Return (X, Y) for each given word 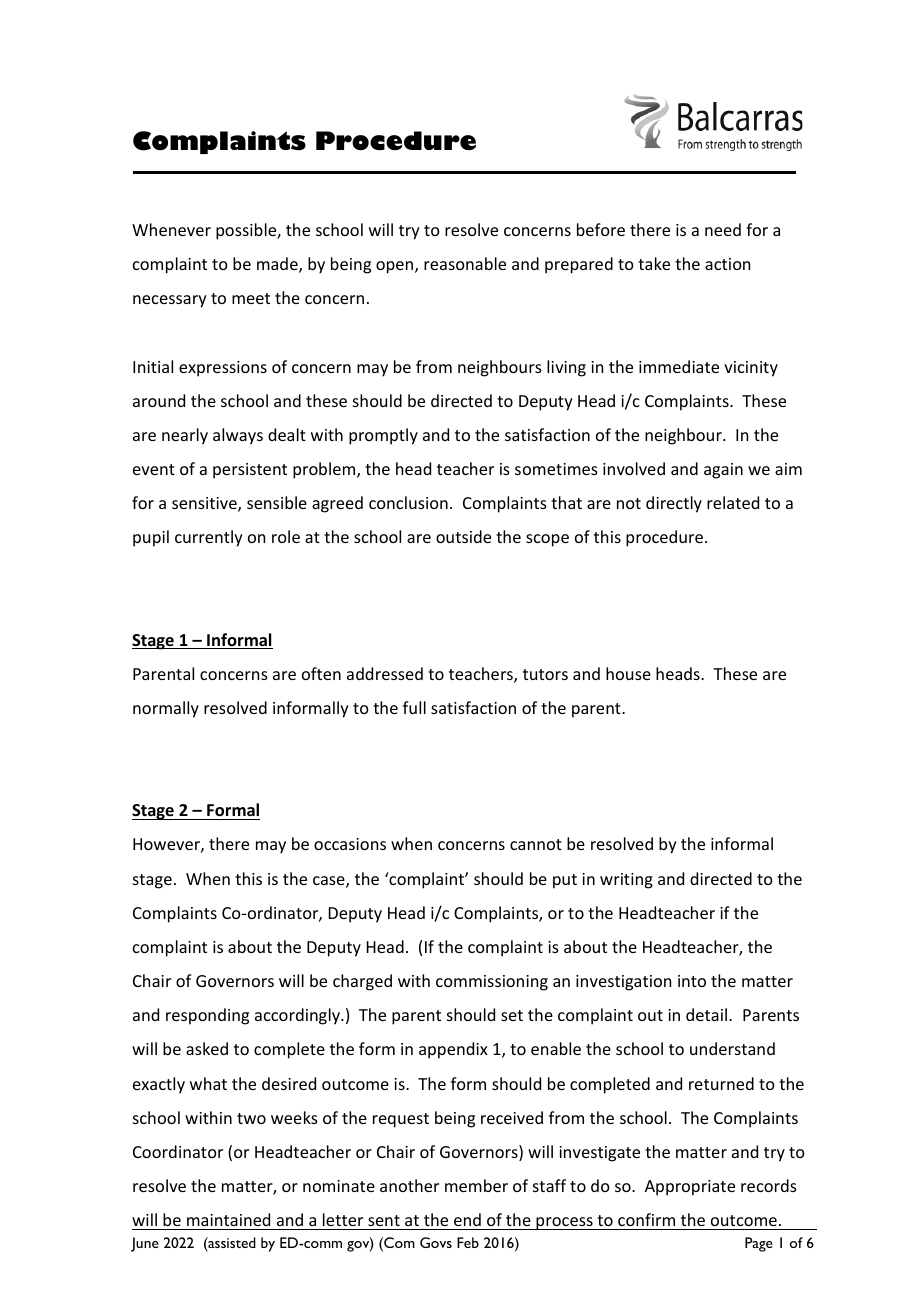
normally (166, 709)
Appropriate (690, 1188)
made (278, 265)
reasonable (465, 263)
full (414, 707)
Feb (468, 1242)
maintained (228, 1219)
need (723, 229)
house (628, 673)
